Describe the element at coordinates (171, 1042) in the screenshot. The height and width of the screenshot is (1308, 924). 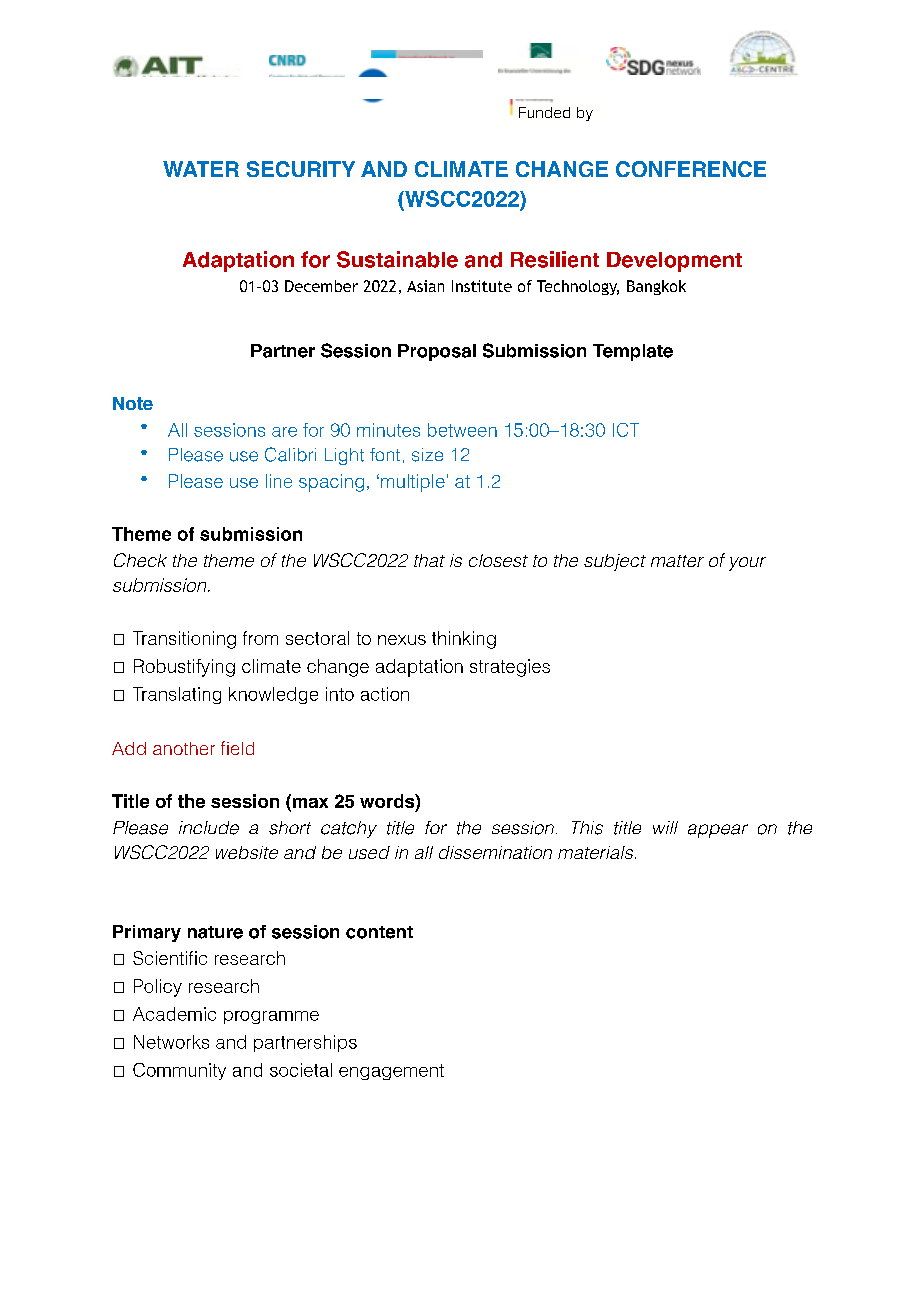
I see `Networks` at that location.
